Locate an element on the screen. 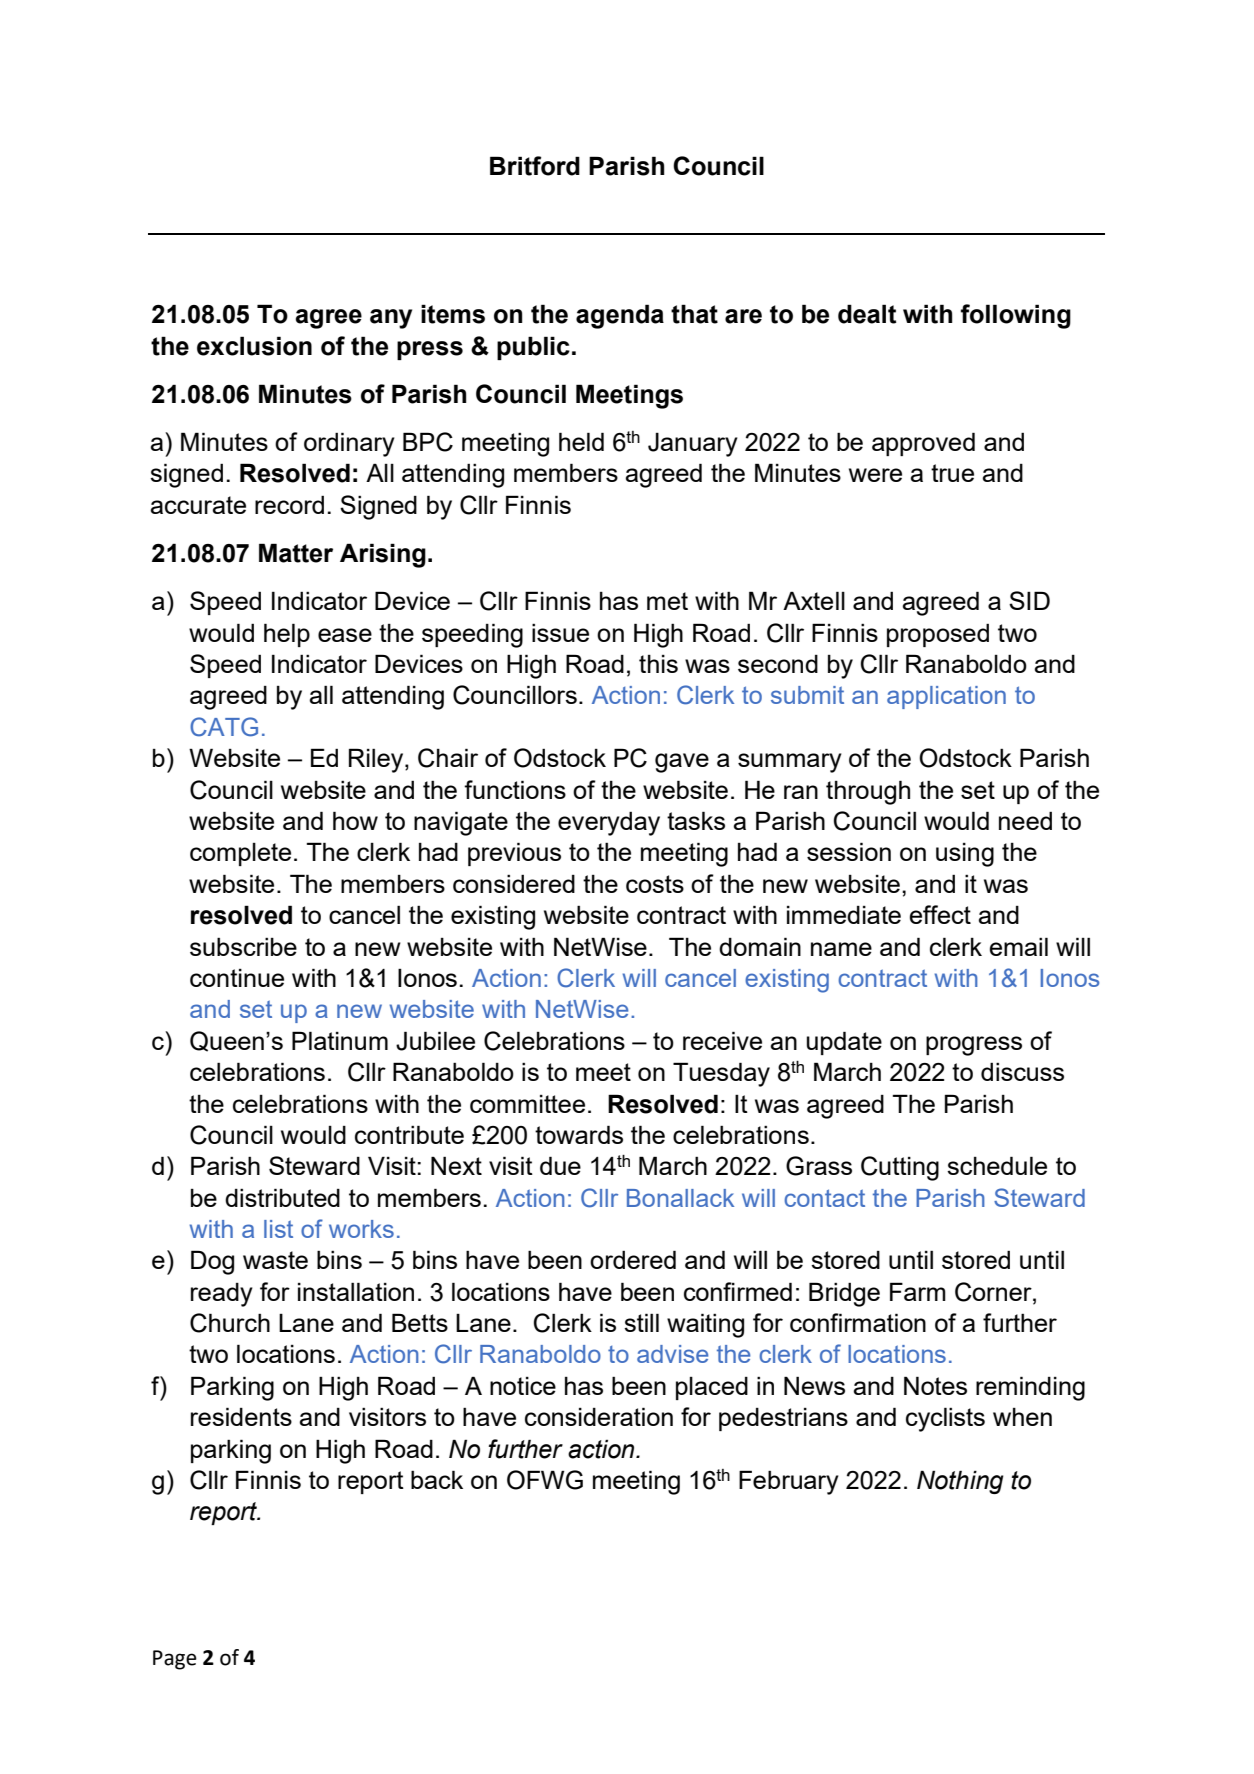 This screenshot has width=1254, height=1774. back is located at coordinates (437, 1479).
